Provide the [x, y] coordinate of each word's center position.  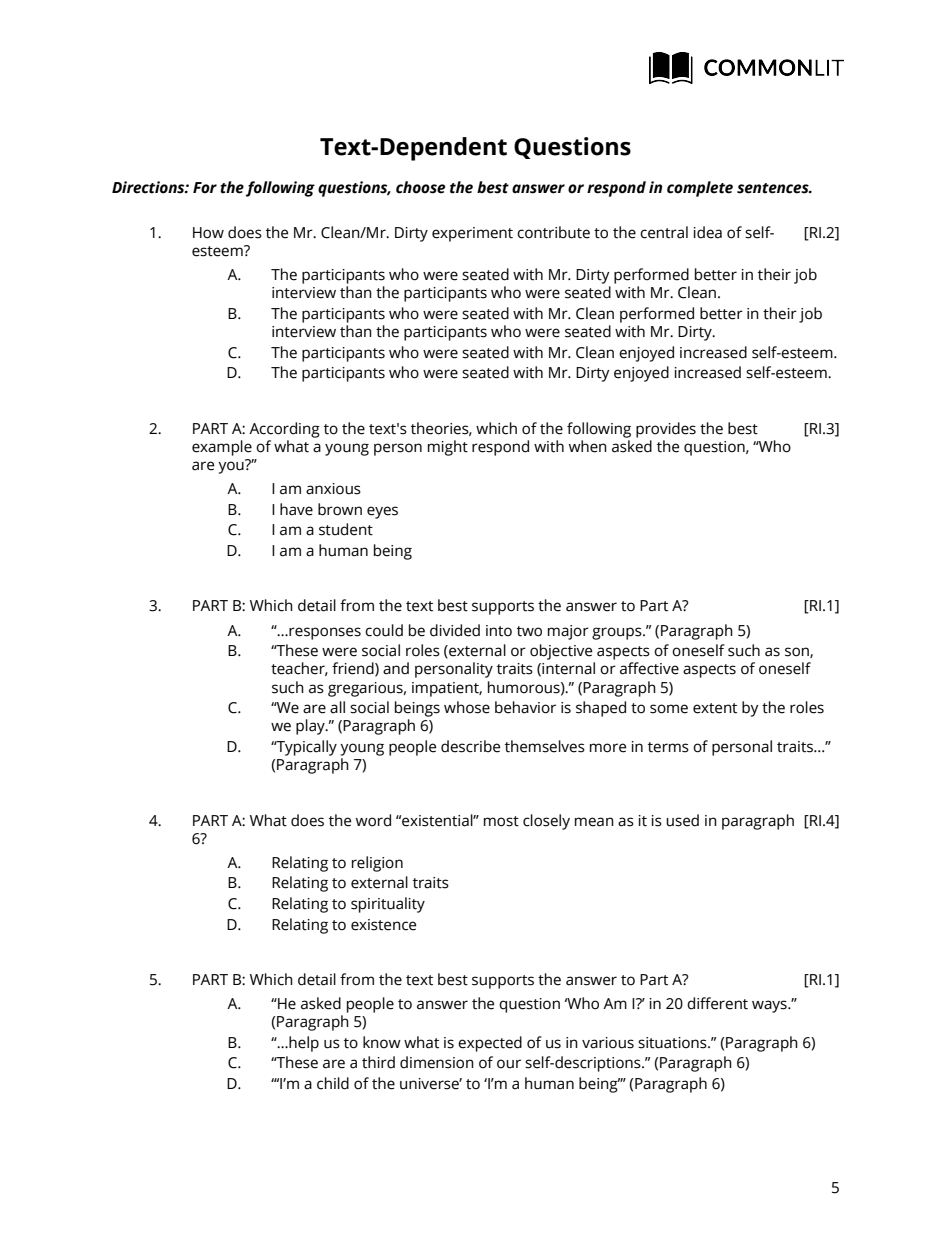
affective [649, 668]
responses [324, 633]
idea [707, 232]
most [501, 821]
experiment [472, 234]
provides [666, 430]
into [499, 631]
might [448, 448]
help [303, 1044]
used [682, 820]
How [208, 233]
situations [673, 1043]
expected [490, 1044]
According [284, 430]
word [373, 820]
